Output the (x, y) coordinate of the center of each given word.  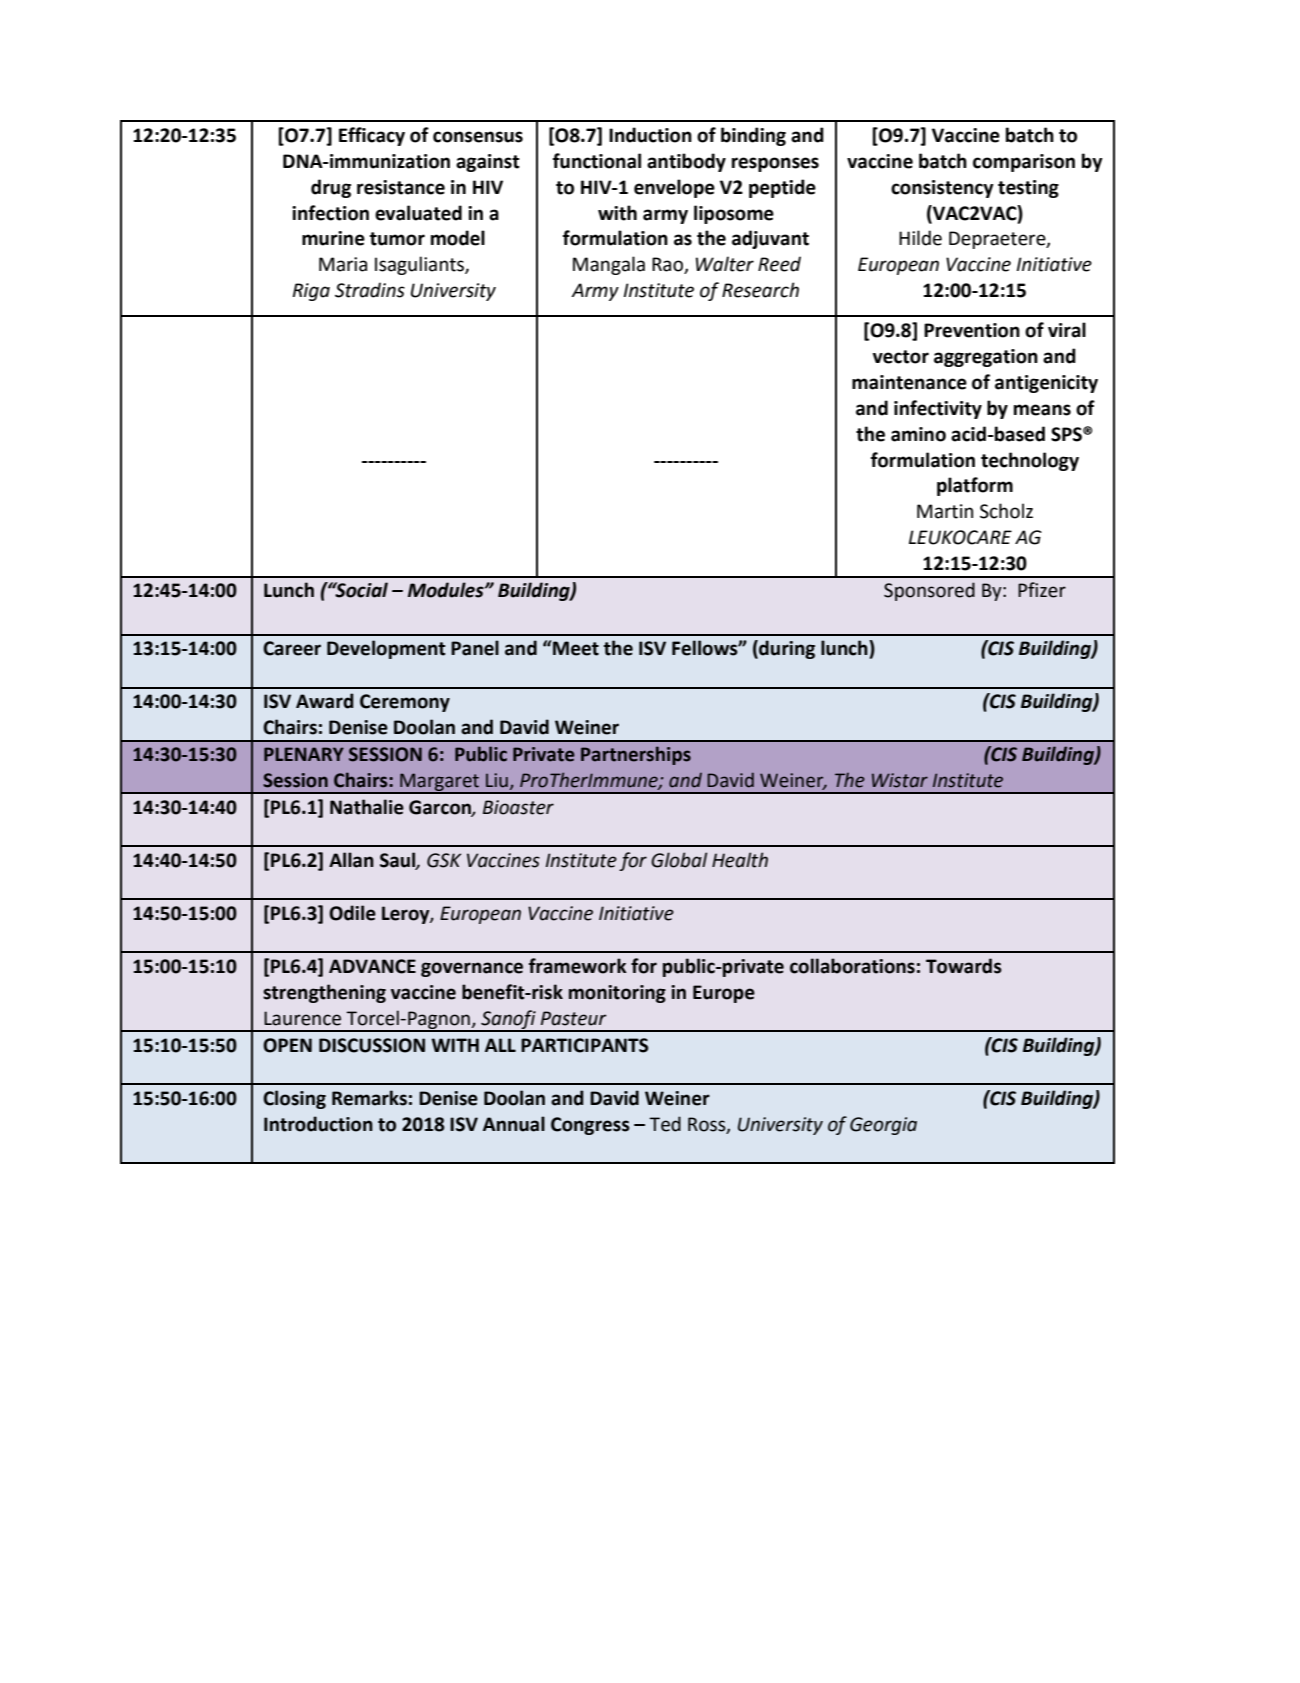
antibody (686, 162)
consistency (942, 189)
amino (918, 434)
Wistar (900, 780)
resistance (401, 187)
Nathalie (367, 807)
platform (975, 486)
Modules (447, 590)
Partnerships (636, 755)
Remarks (369, 1098)
